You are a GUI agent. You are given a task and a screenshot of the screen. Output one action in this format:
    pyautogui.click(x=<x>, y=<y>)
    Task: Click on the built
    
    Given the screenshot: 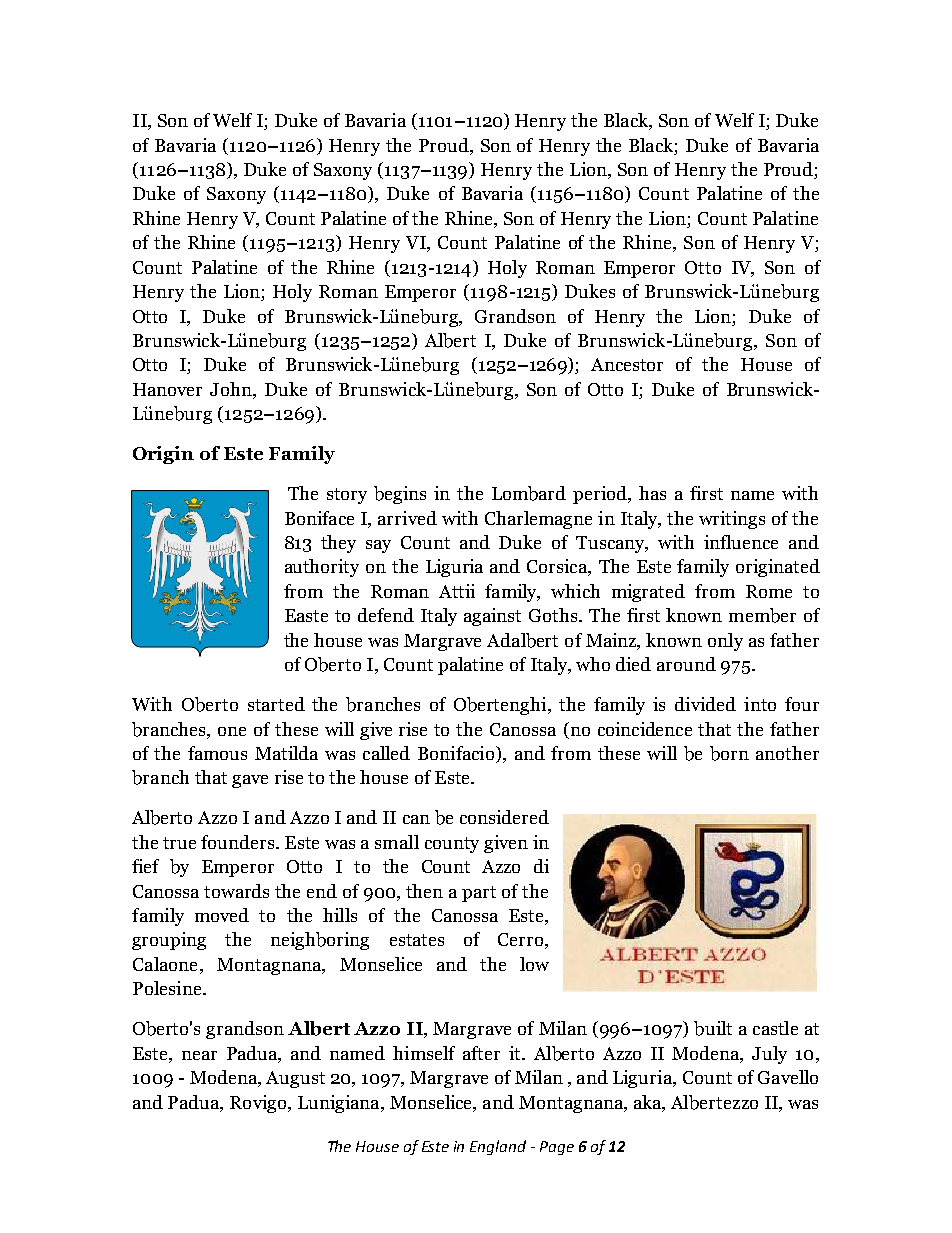 What is the action you would take?
    pyautogui.click(x=713, y=1028)
